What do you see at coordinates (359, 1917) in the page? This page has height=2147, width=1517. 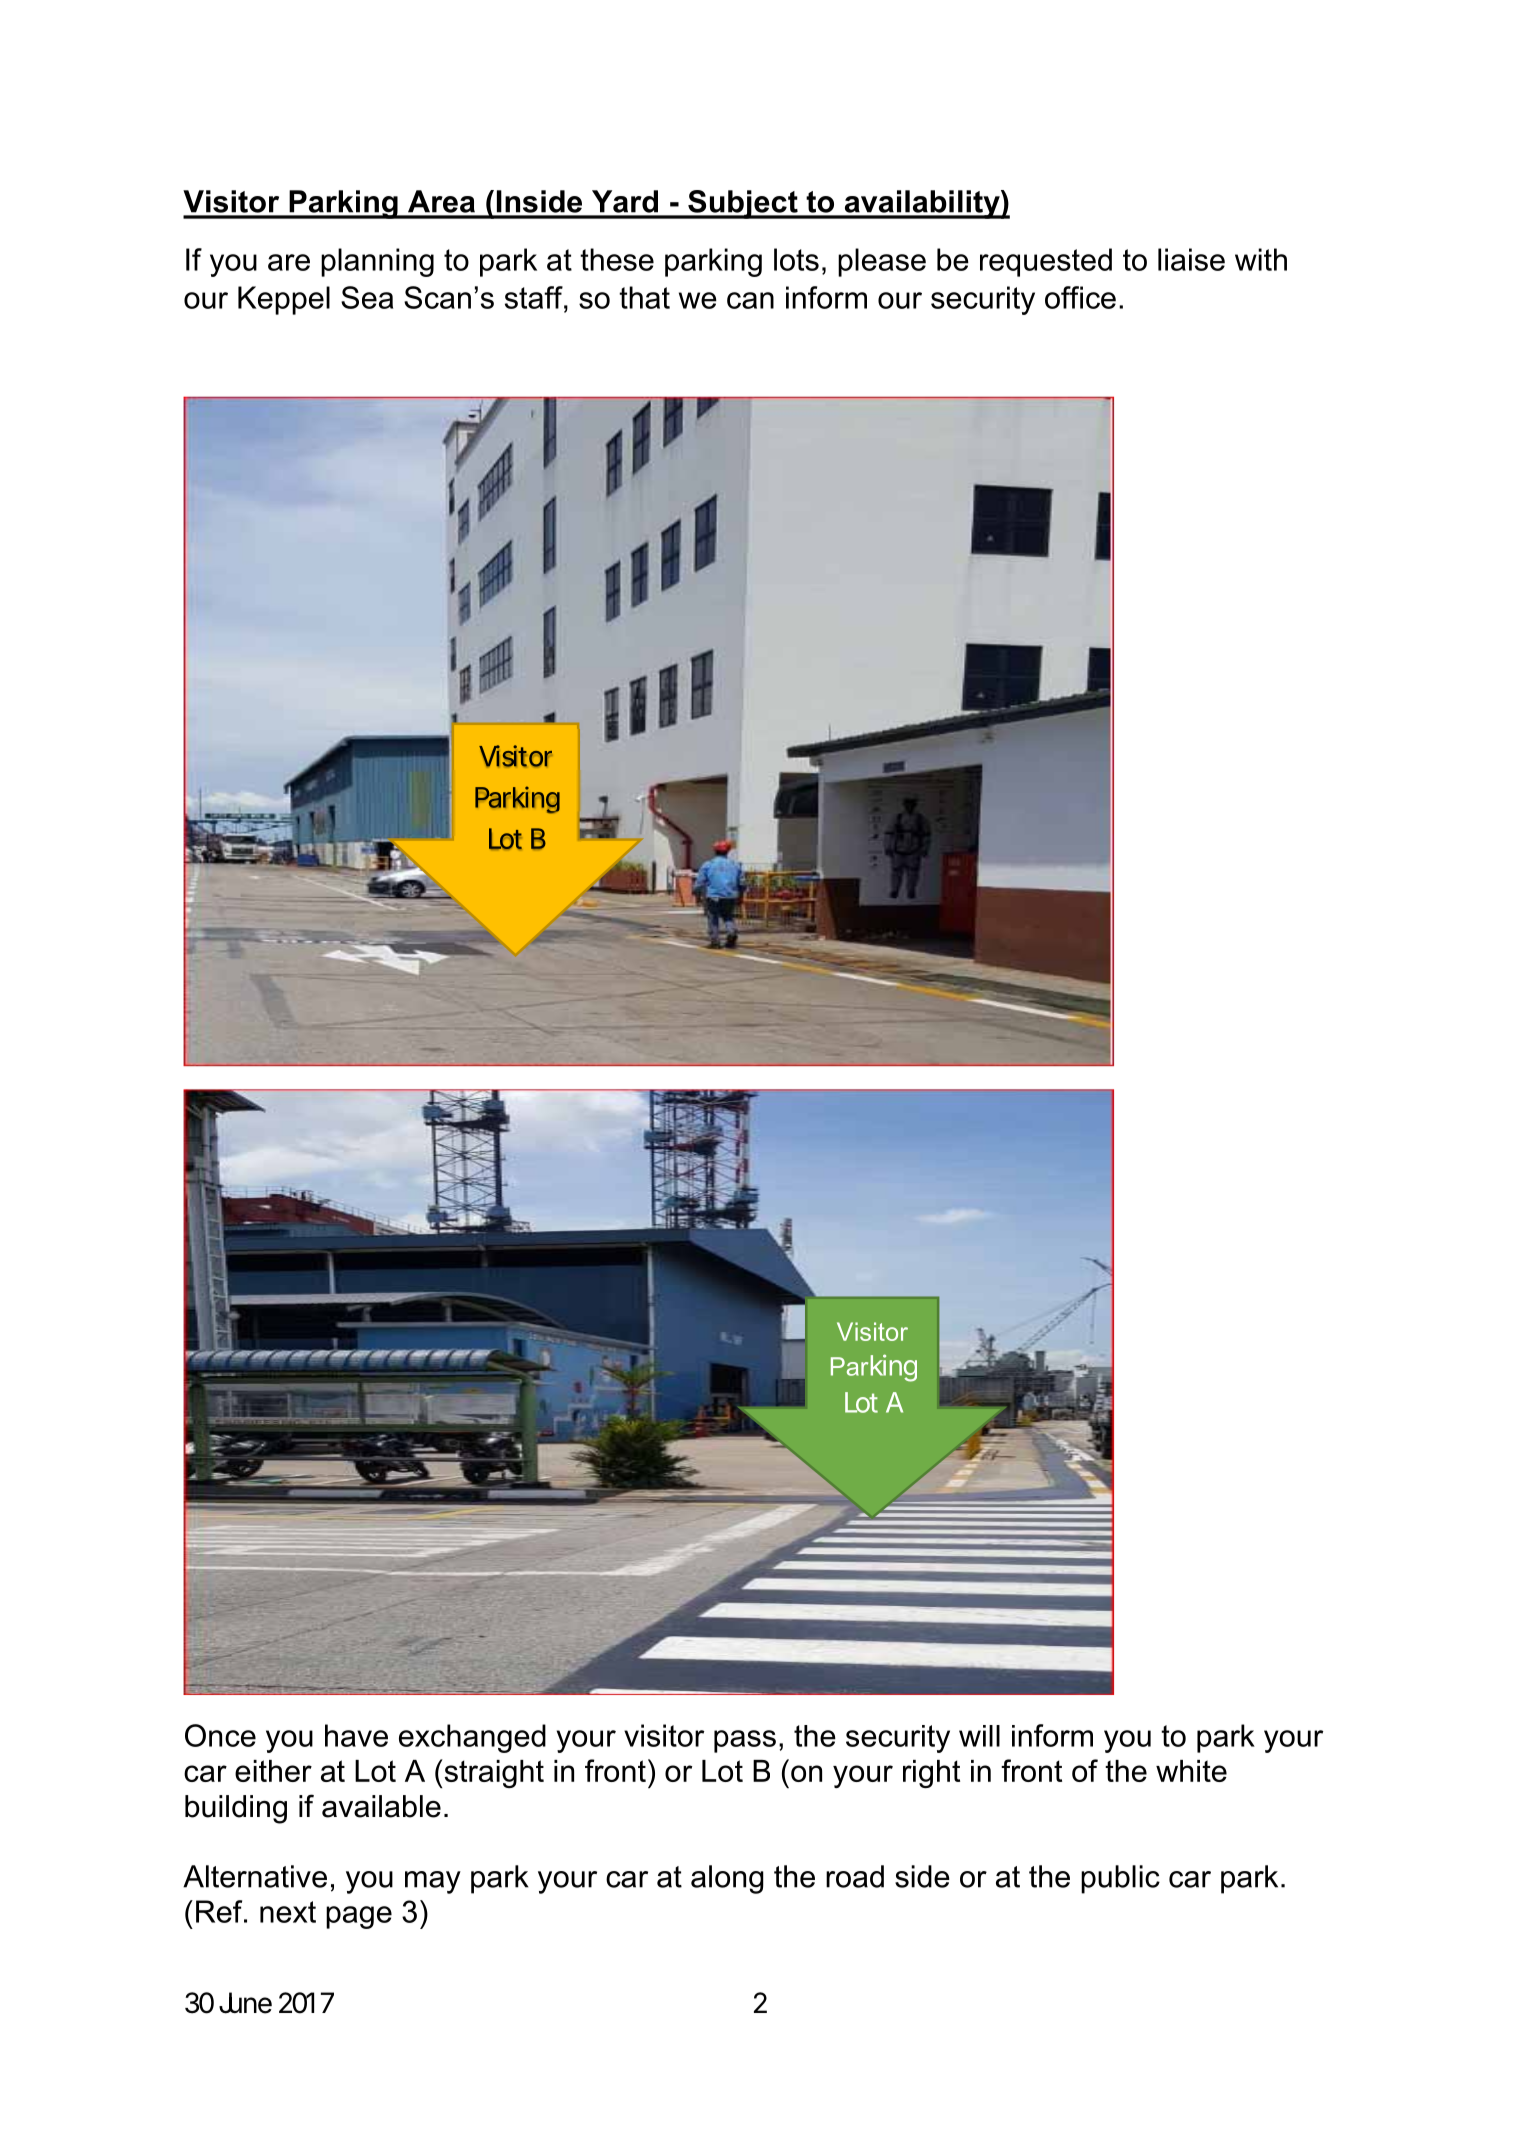 I see `page` at bounding box center [359, 1917].
